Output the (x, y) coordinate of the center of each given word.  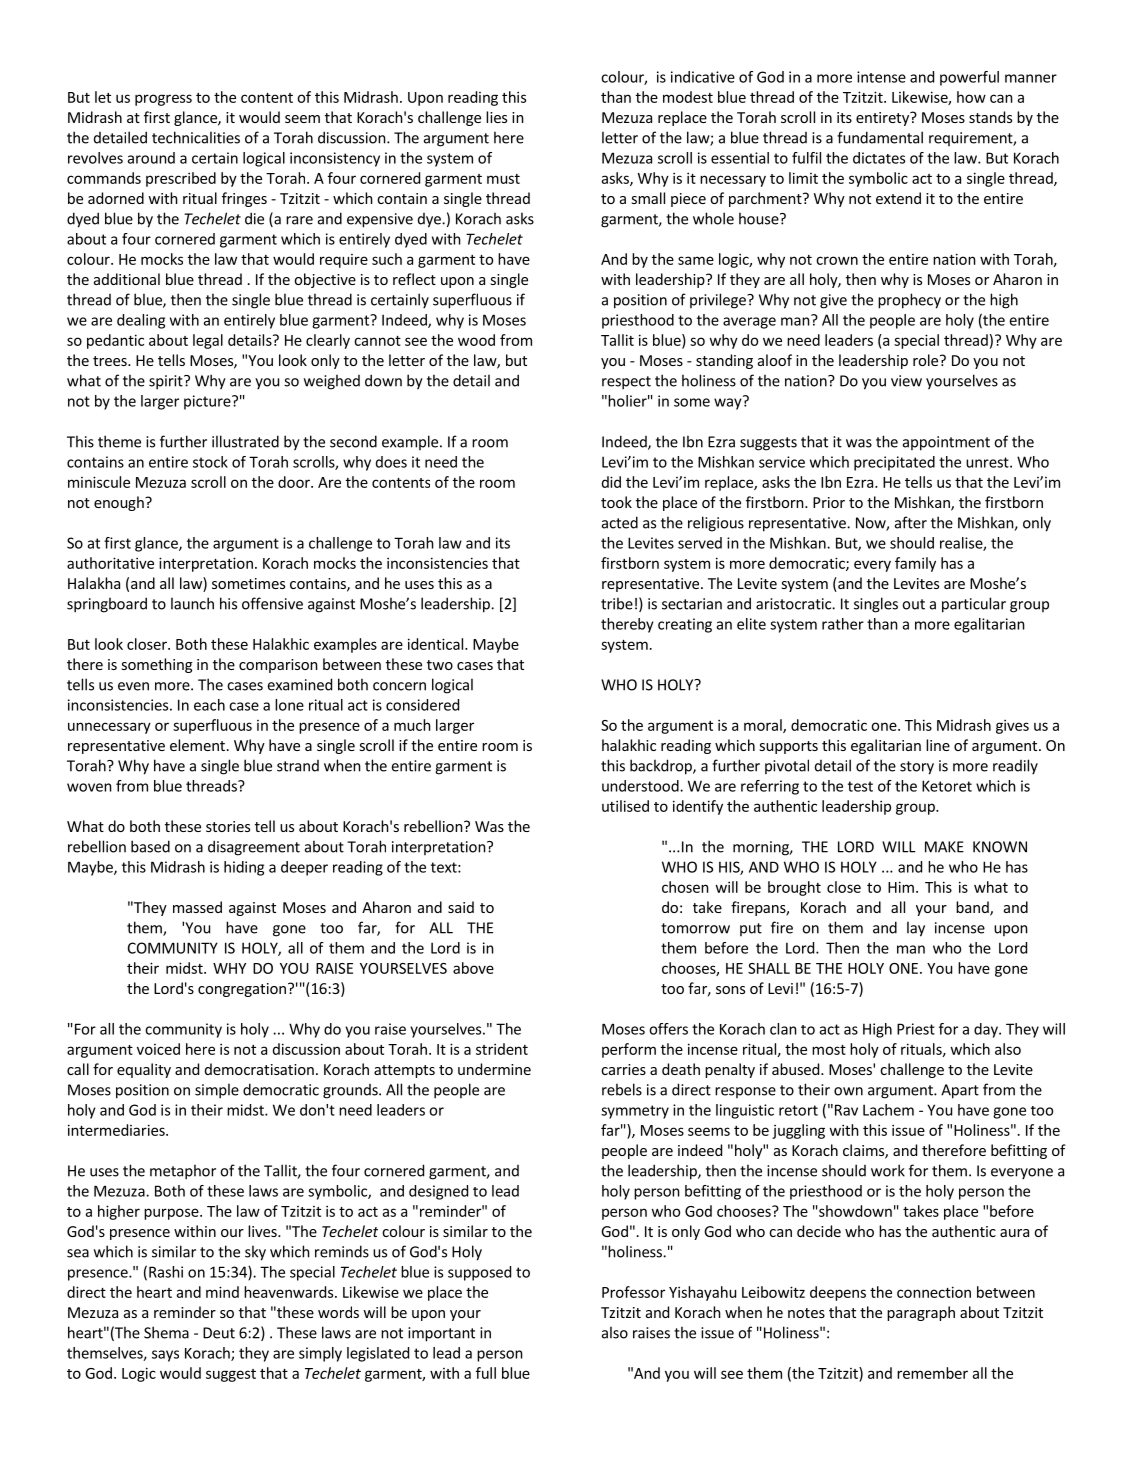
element (197, 745)
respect (626, 383)
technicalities (196, 137)
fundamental (880, 137)
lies (496, 117)
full (486, 1373)
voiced (158, 1049)
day (987, 1030)
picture (208, 402)
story (917, 768)
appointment (946, 443)
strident (502, 1049)
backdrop (662, 767)
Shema (166, 1332)
